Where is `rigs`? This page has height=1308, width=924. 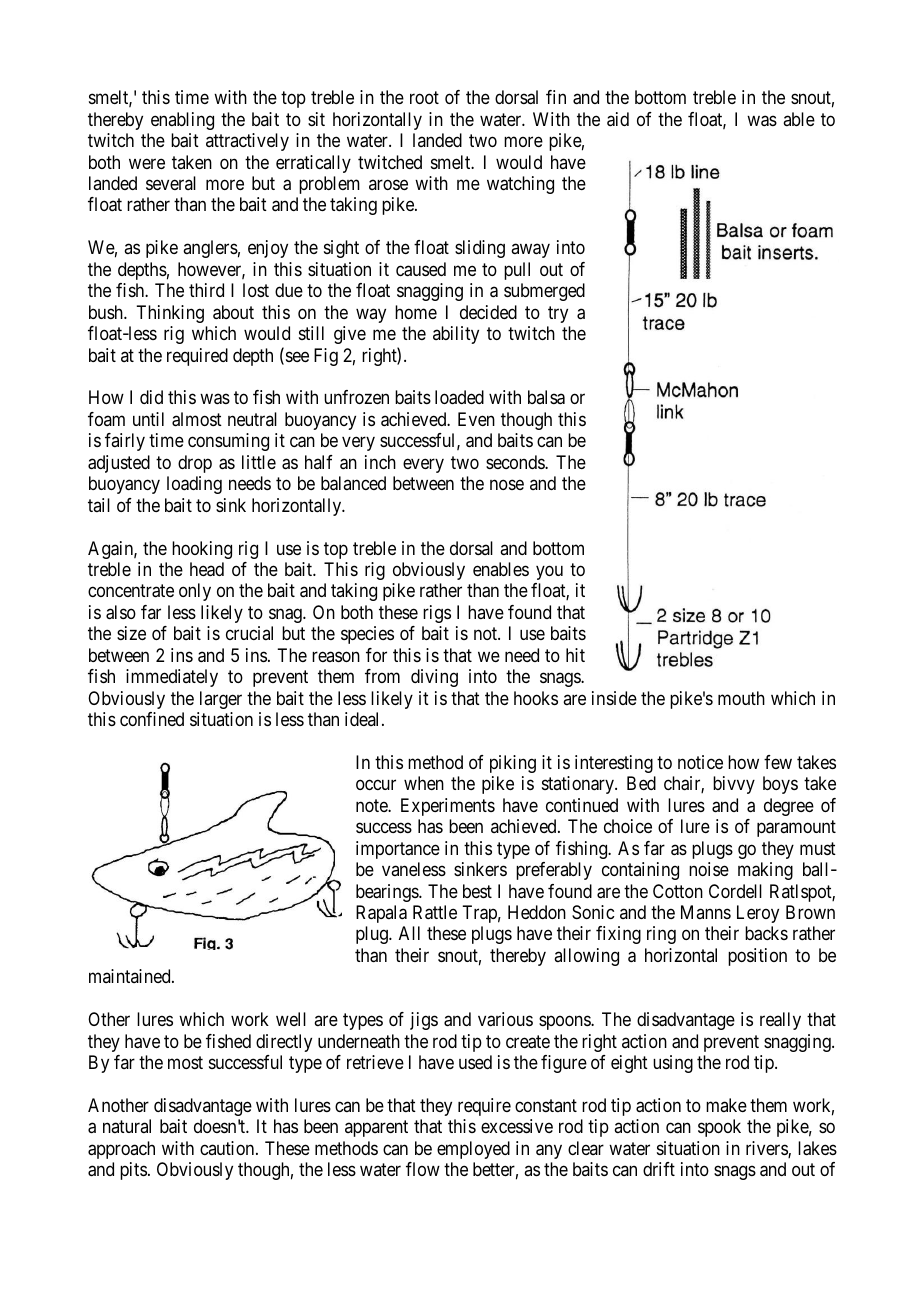
rigs is located at coordinates (437, 614).
